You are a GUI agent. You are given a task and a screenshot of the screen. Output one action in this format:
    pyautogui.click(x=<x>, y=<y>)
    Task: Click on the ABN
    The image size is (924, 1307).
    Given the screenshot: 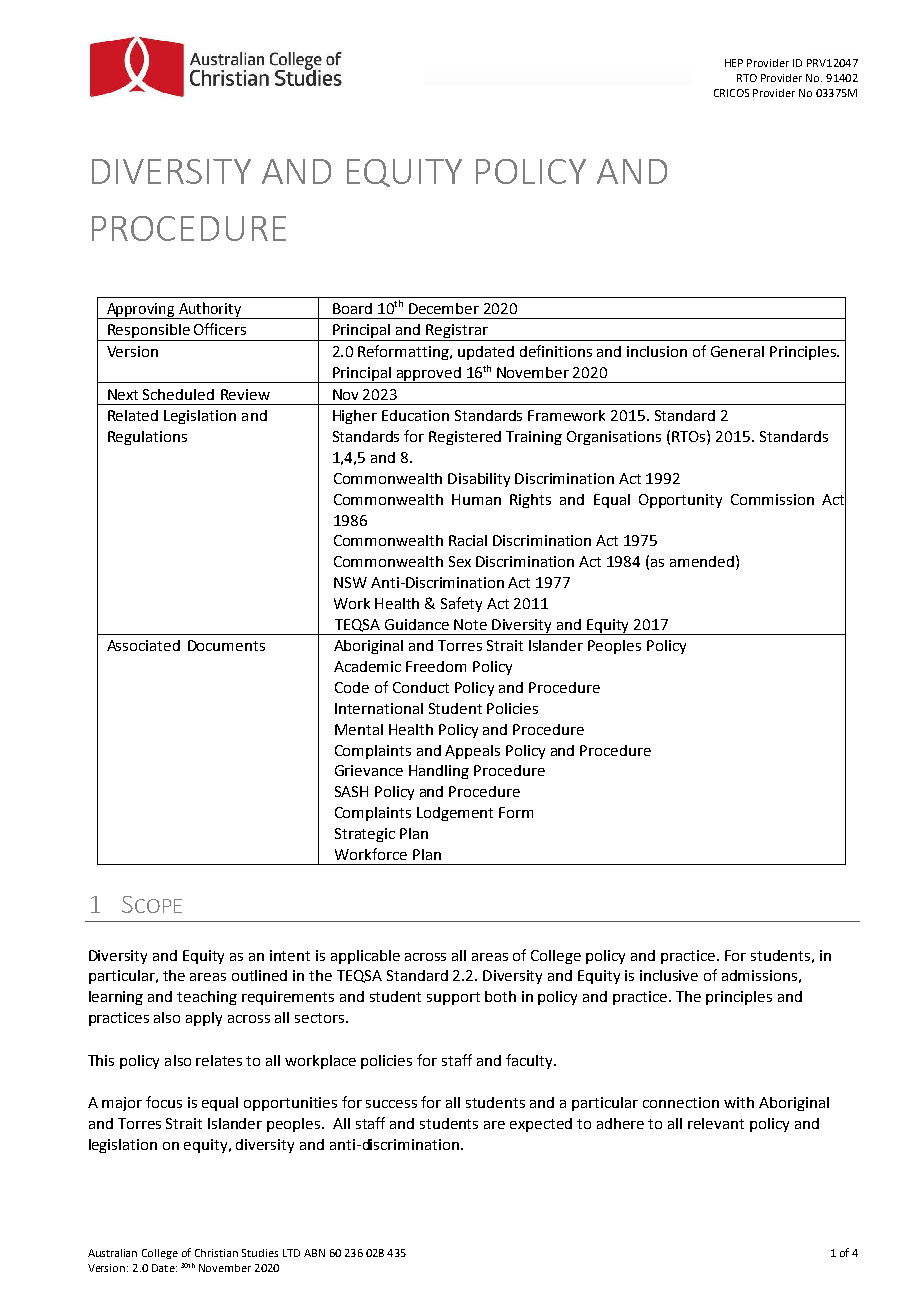 What is the action you would take?
    pyautogui.click(x=314, y=1253)
